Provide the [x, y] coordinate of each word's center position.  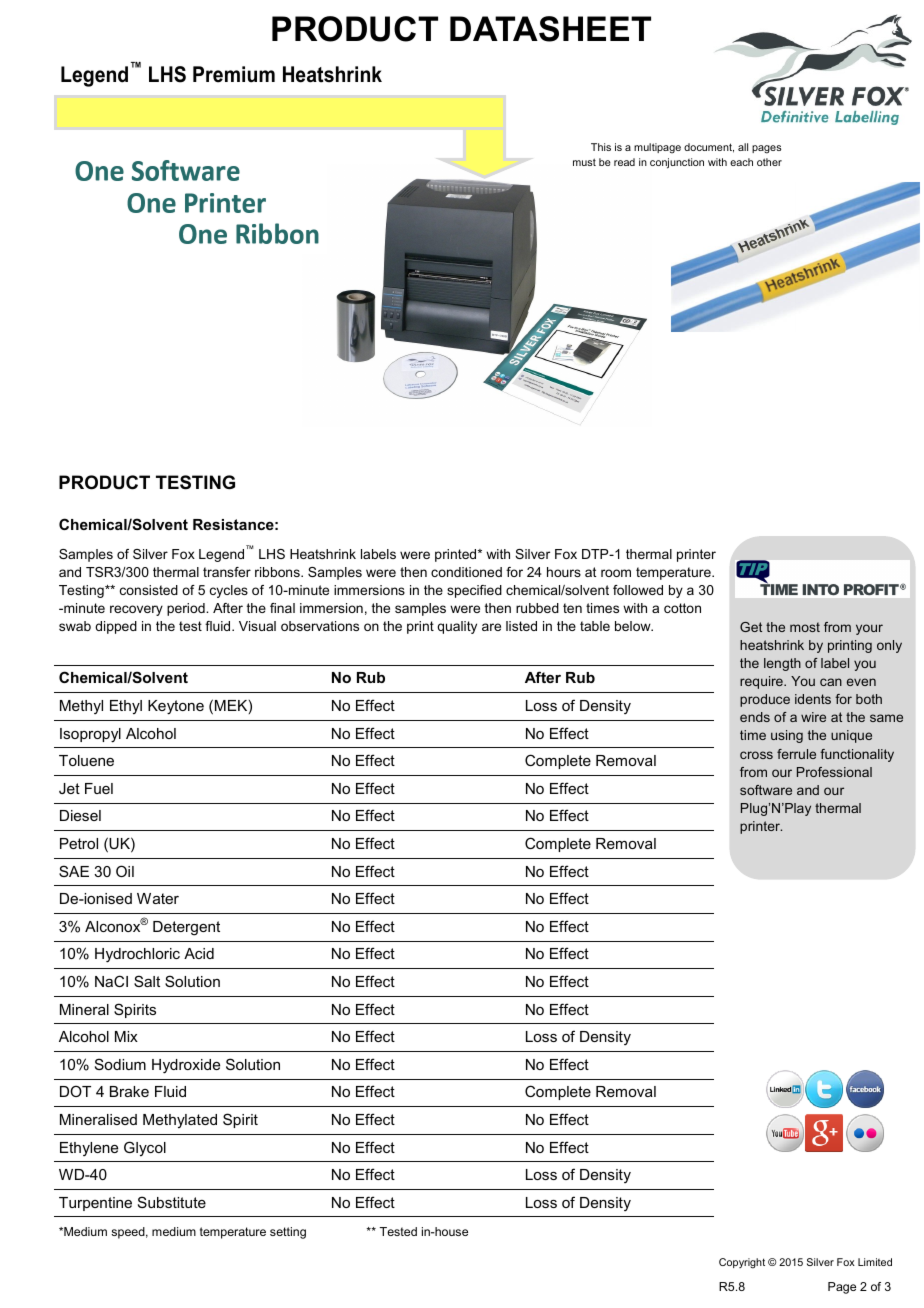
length [782, 664]
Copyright [742, 1263]
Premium [234, 74]
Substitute [172, 1202]
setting [288, 1233]
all [743, 147]
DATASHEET [550, 29]
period [187, 609]
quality [457, 627]
